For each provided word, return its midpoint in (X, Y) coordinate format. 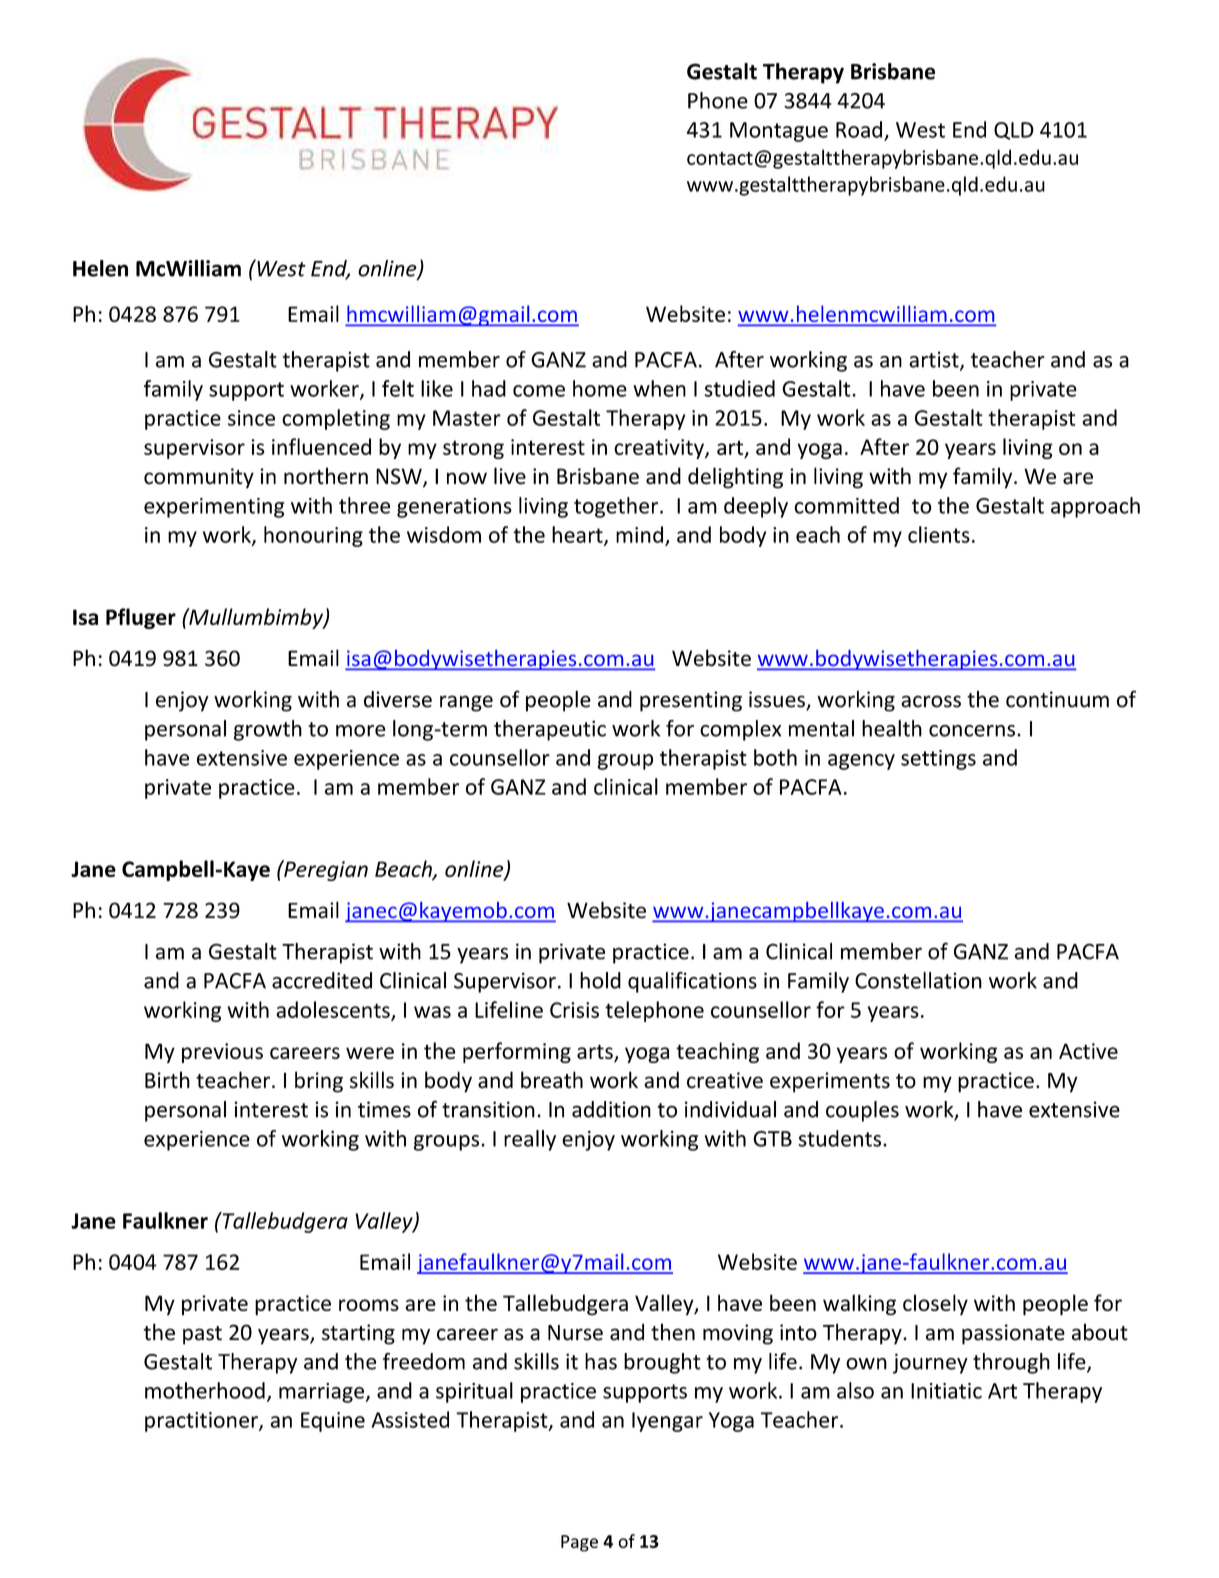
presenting (691, 701)
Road (859, 129)
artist (935, 360)
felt (398, 388)
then (673, 1332)
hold (600, 980)
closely (935, 1304)
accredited (322, 980)
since (251, 418)
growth (268, 730)
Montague (779, 132)
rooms (369, 1305)
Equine (333, 1422)
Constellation (918, 980)
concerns (972, 731)
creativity (660, 449)
